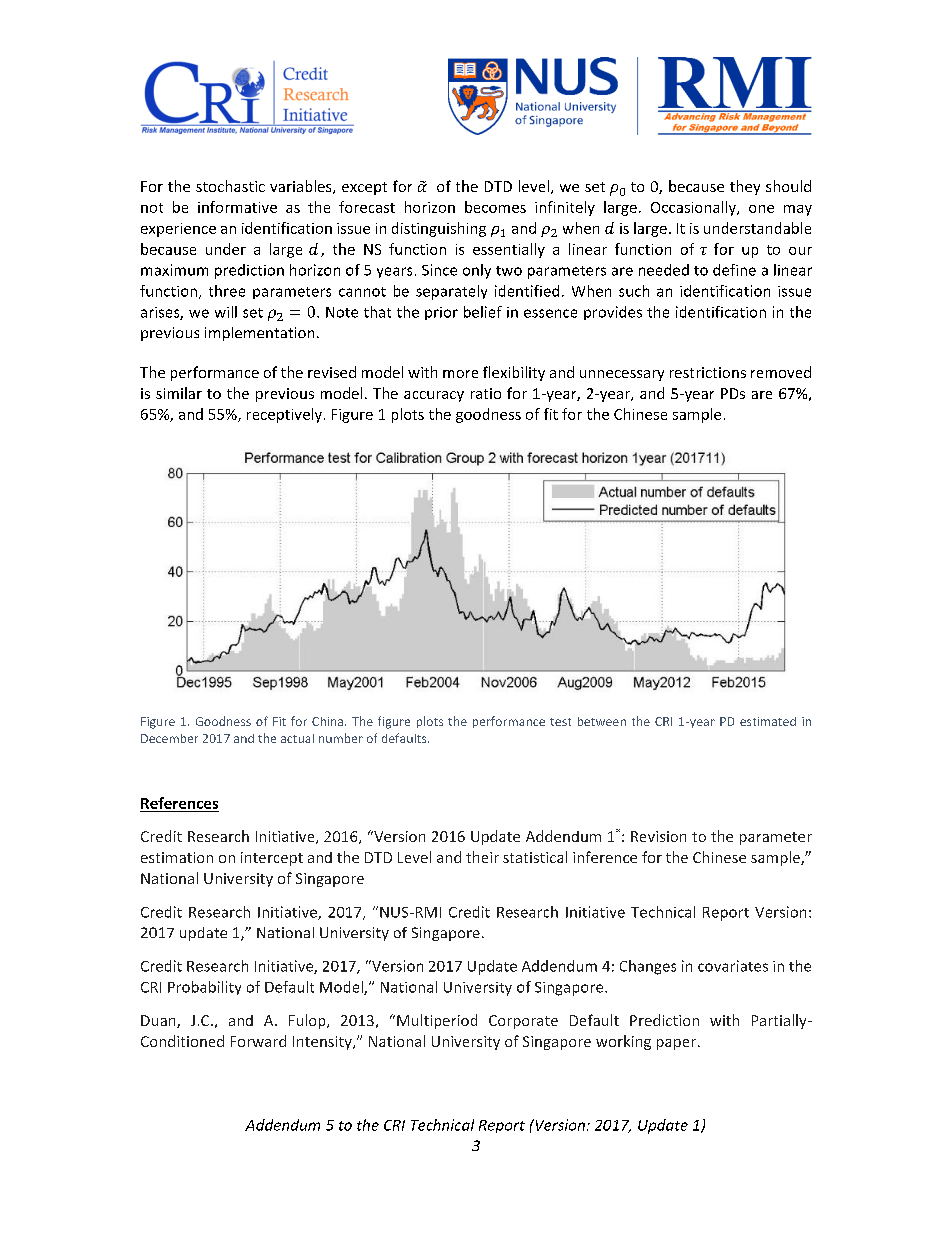 The image size is (952, 1233). Describe the element at coordinates (708, 372) in the screenshot. I see `restrictions` at that location.
